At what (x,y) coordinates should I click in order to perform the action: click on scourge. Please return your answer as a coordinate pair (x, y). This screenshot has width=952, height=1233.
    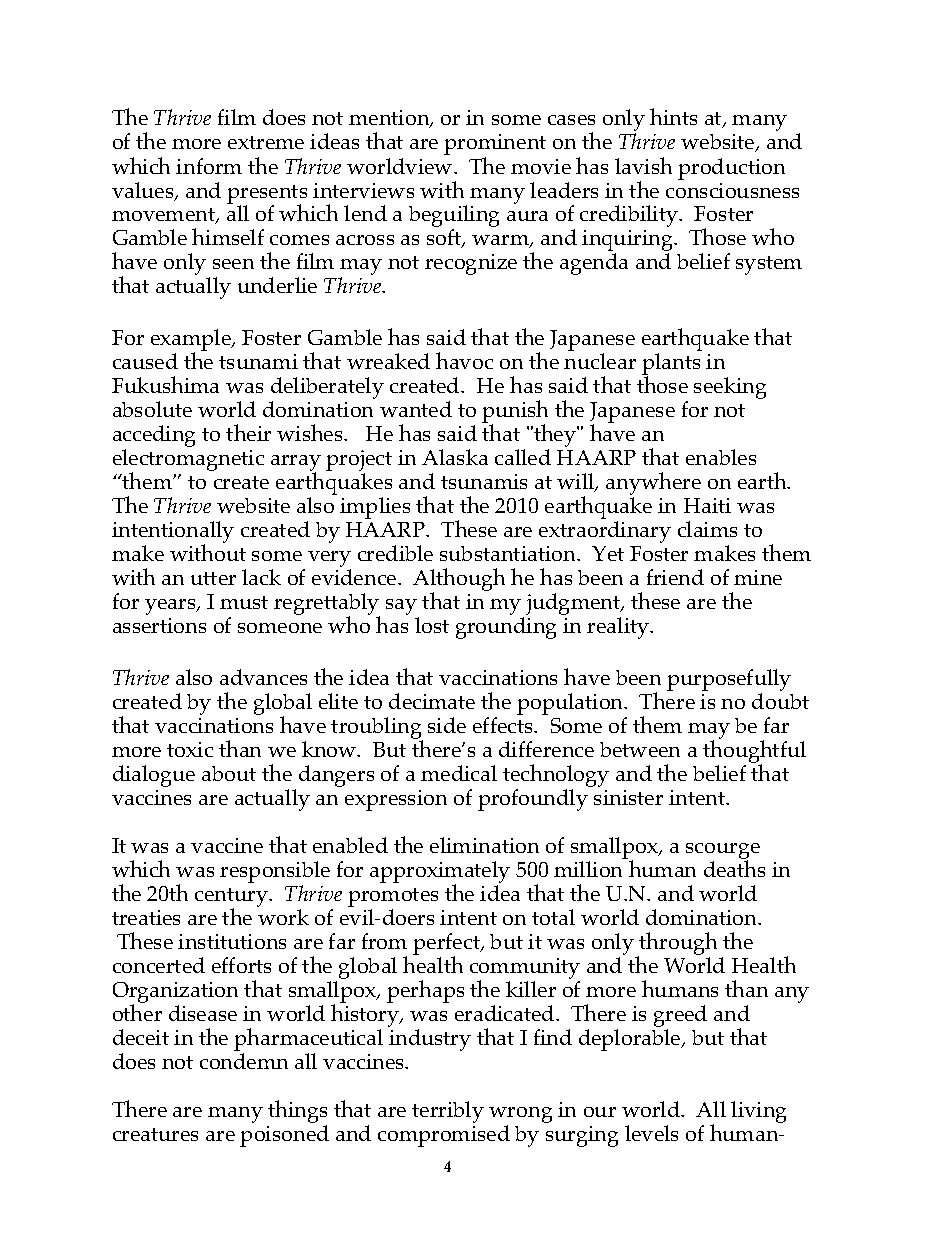
    Looking at the image, I should click on (723, 852).
